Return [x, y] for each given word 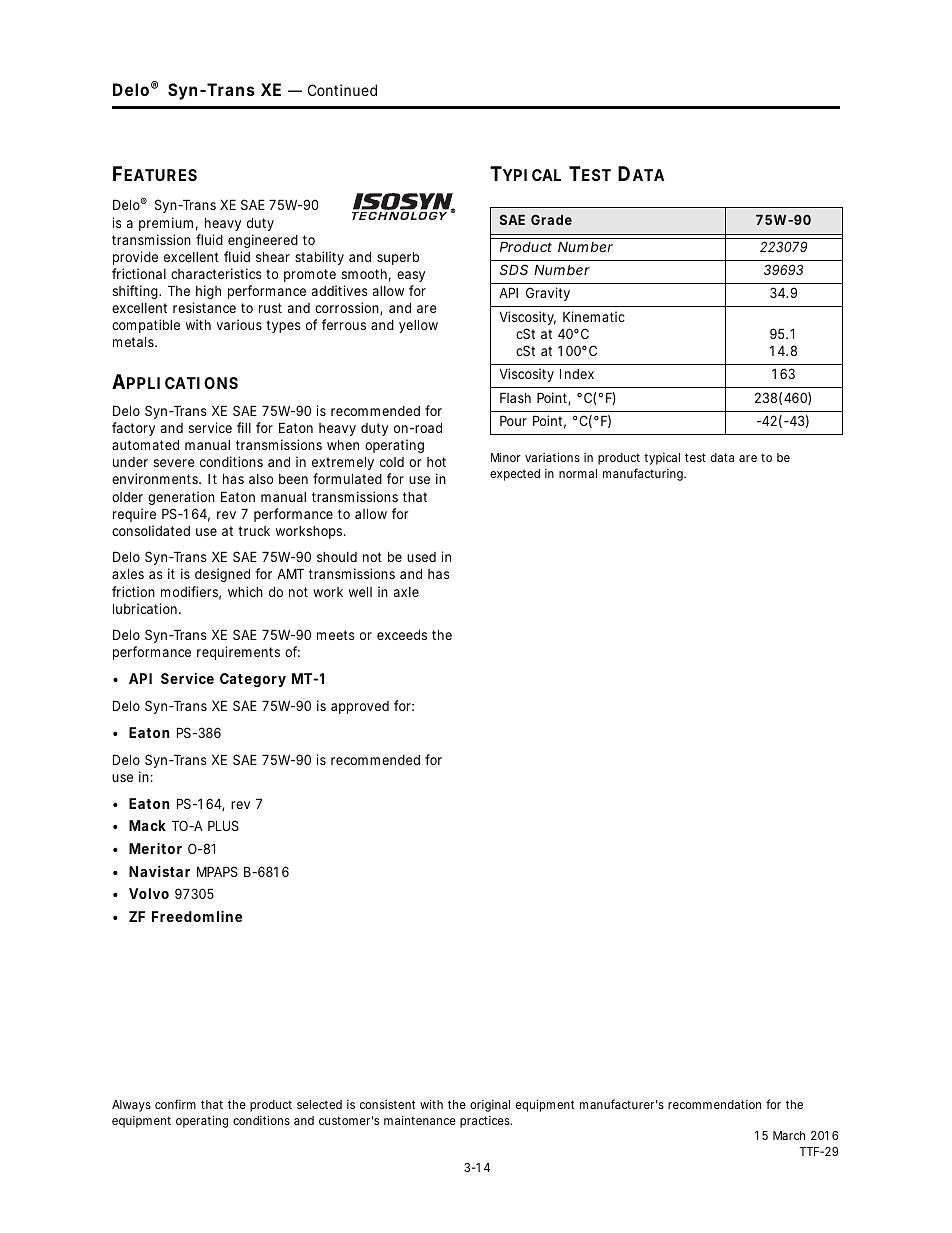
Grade [551, 219]
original [490, 1106]
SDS [514, 269]
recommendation [714, 1104]
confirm [175, 1104]
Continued [342, 90]
